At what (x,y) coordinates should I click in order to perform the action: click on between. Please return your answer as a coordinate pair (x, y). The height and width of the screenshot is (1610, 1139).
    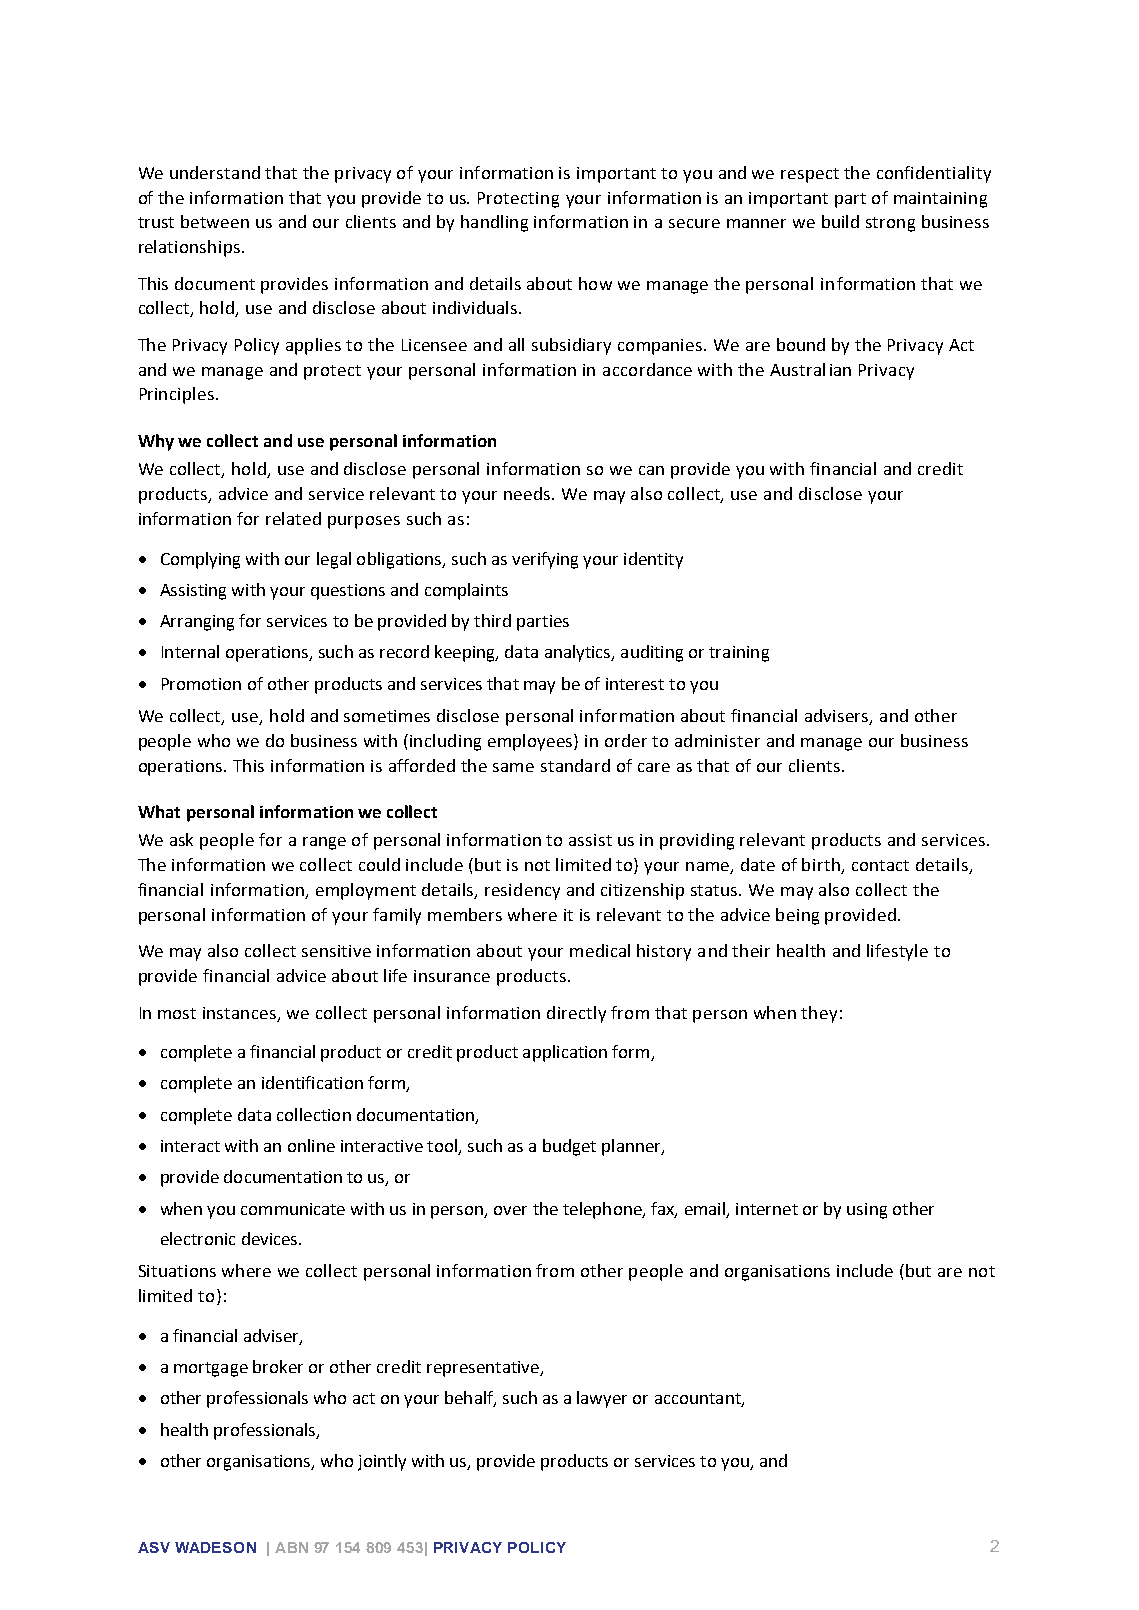
    Looking at the image, I should click on (215, 221).
